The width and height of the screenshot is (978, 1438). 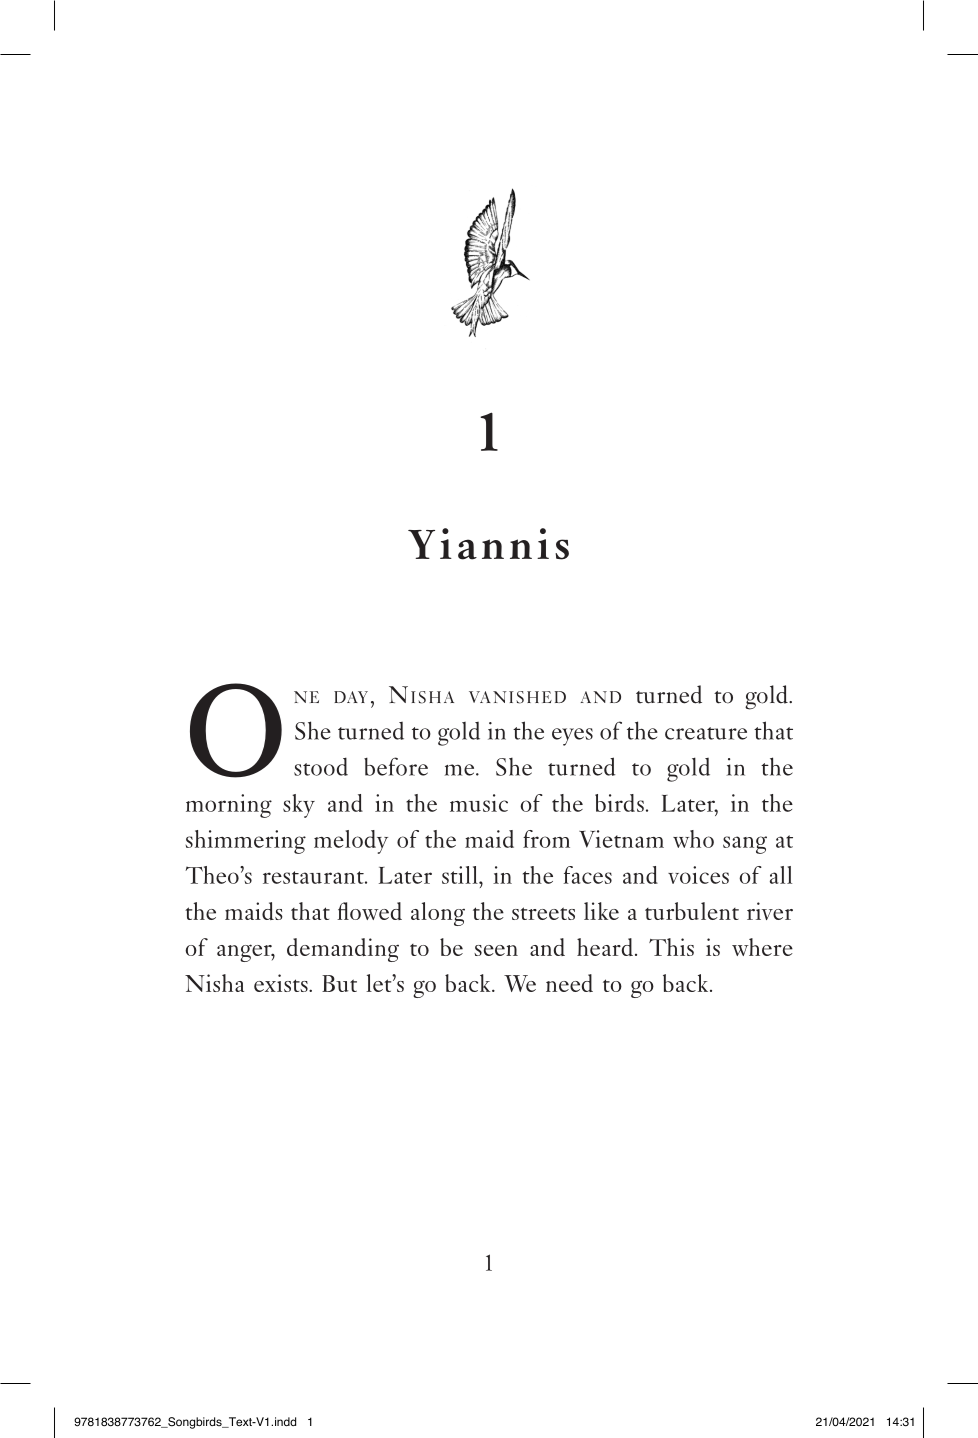 What do you see at coordinates (396, 766) in the screenshot?
I see `before` at bounding box center [396, 766].
